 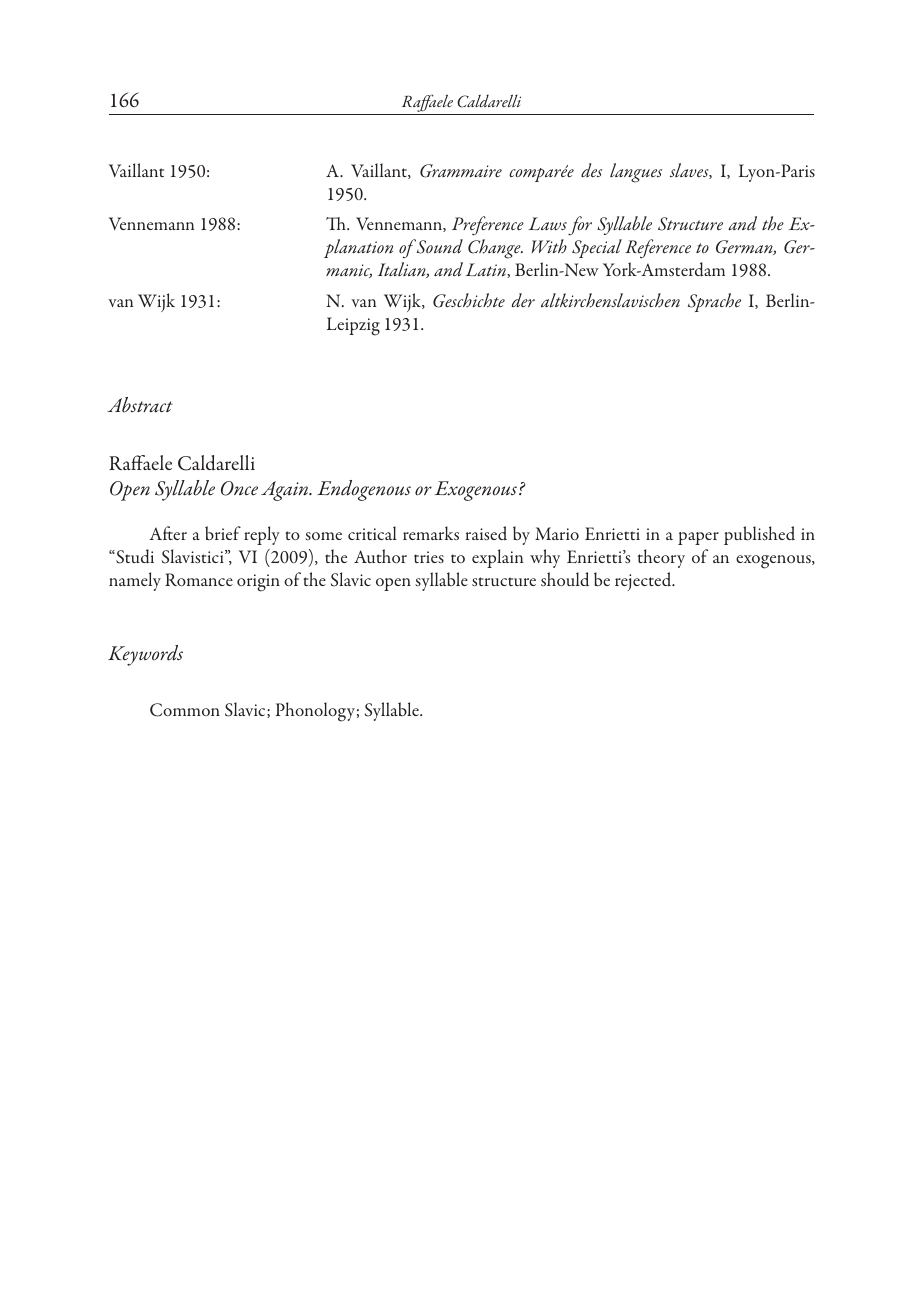 What do you see at coordinates (461, 171) in the screenshot?
I see `Grammaire` at bounding box center [461, 171].
